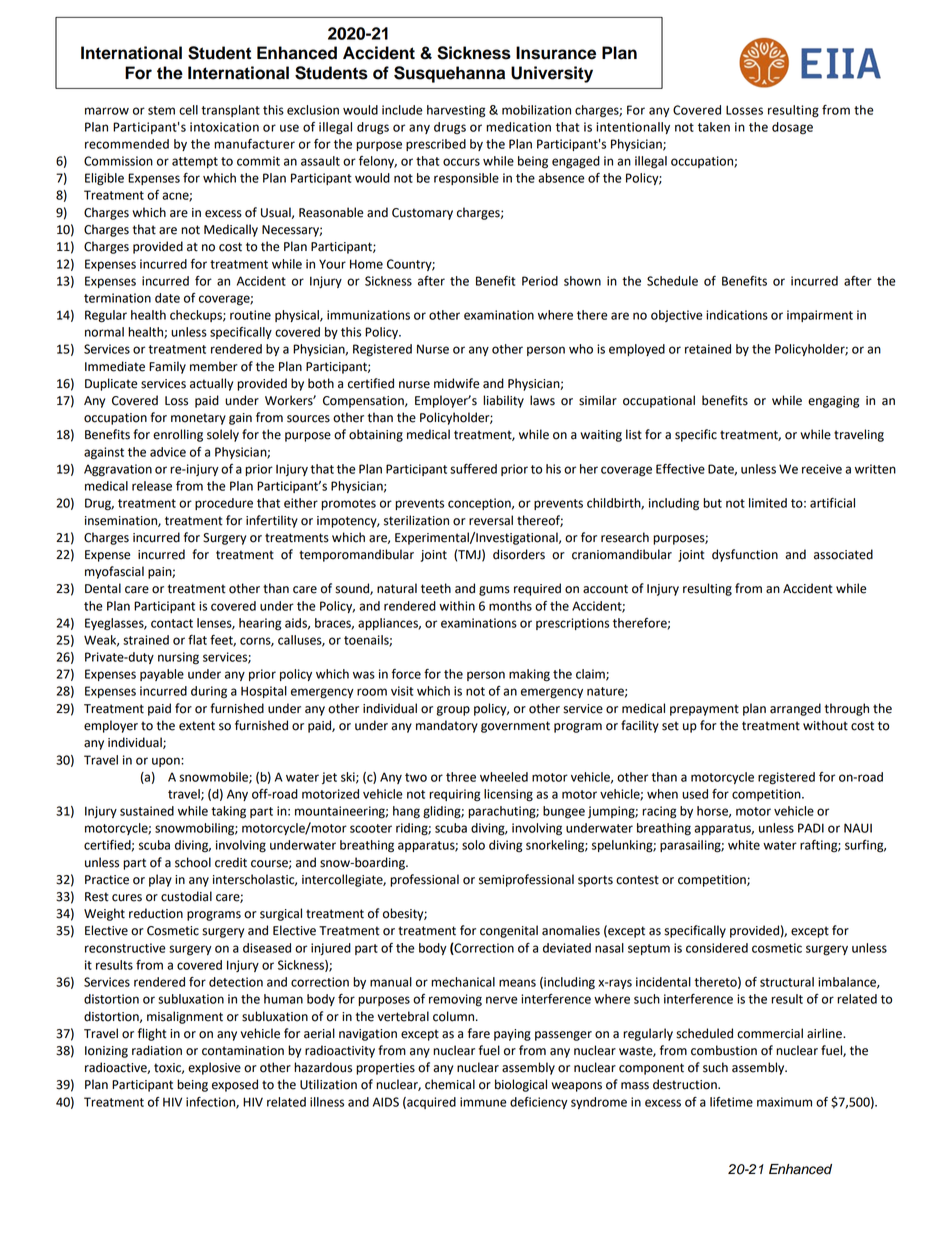 The width and height of the page is (952, 1233). I want to click on explosive, so click(214, 1068).
